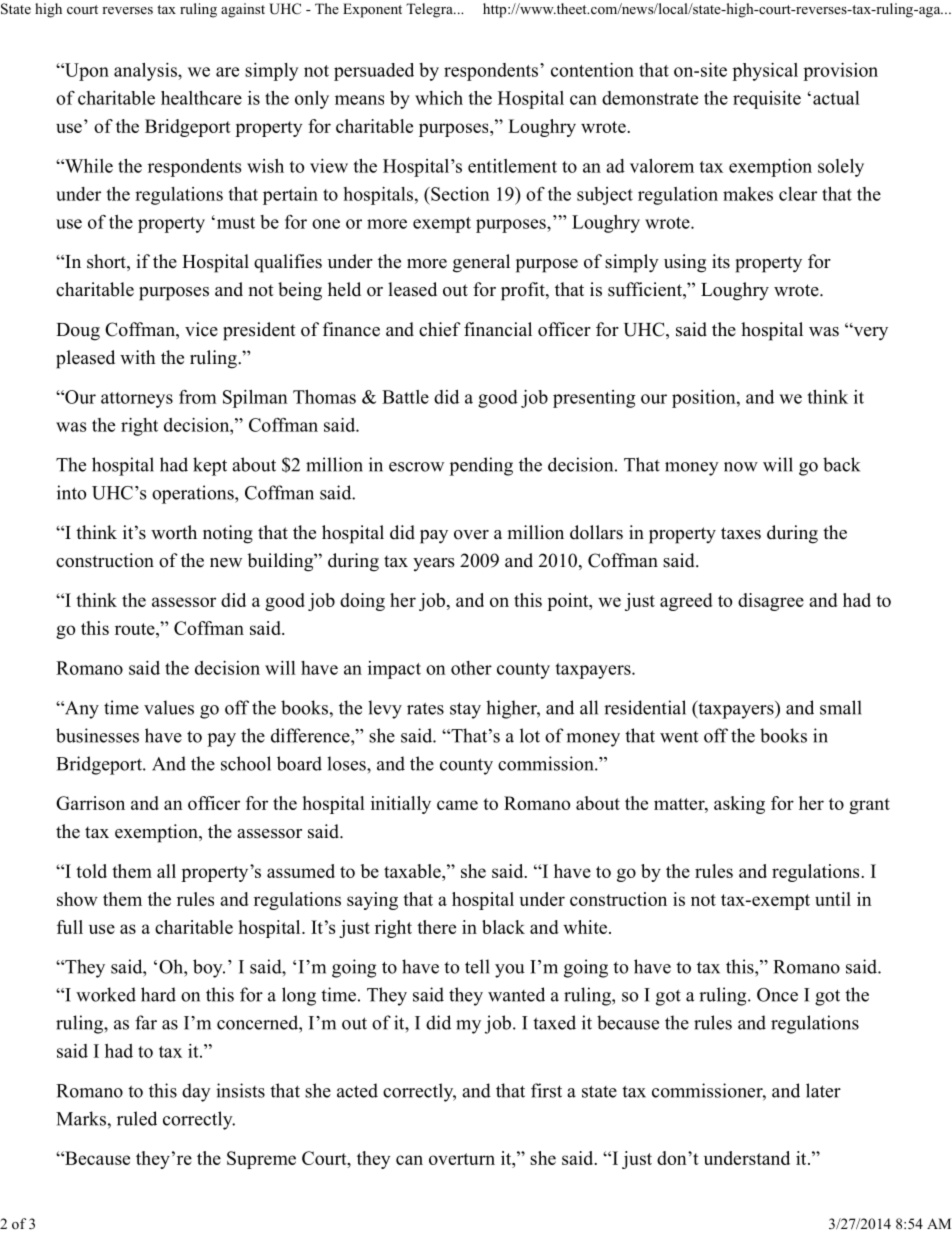 This page has height=1233, width=952. What do you see at coordinates (146, 72) in the page?
I see `analysis` at bounding box center [146, 72].
